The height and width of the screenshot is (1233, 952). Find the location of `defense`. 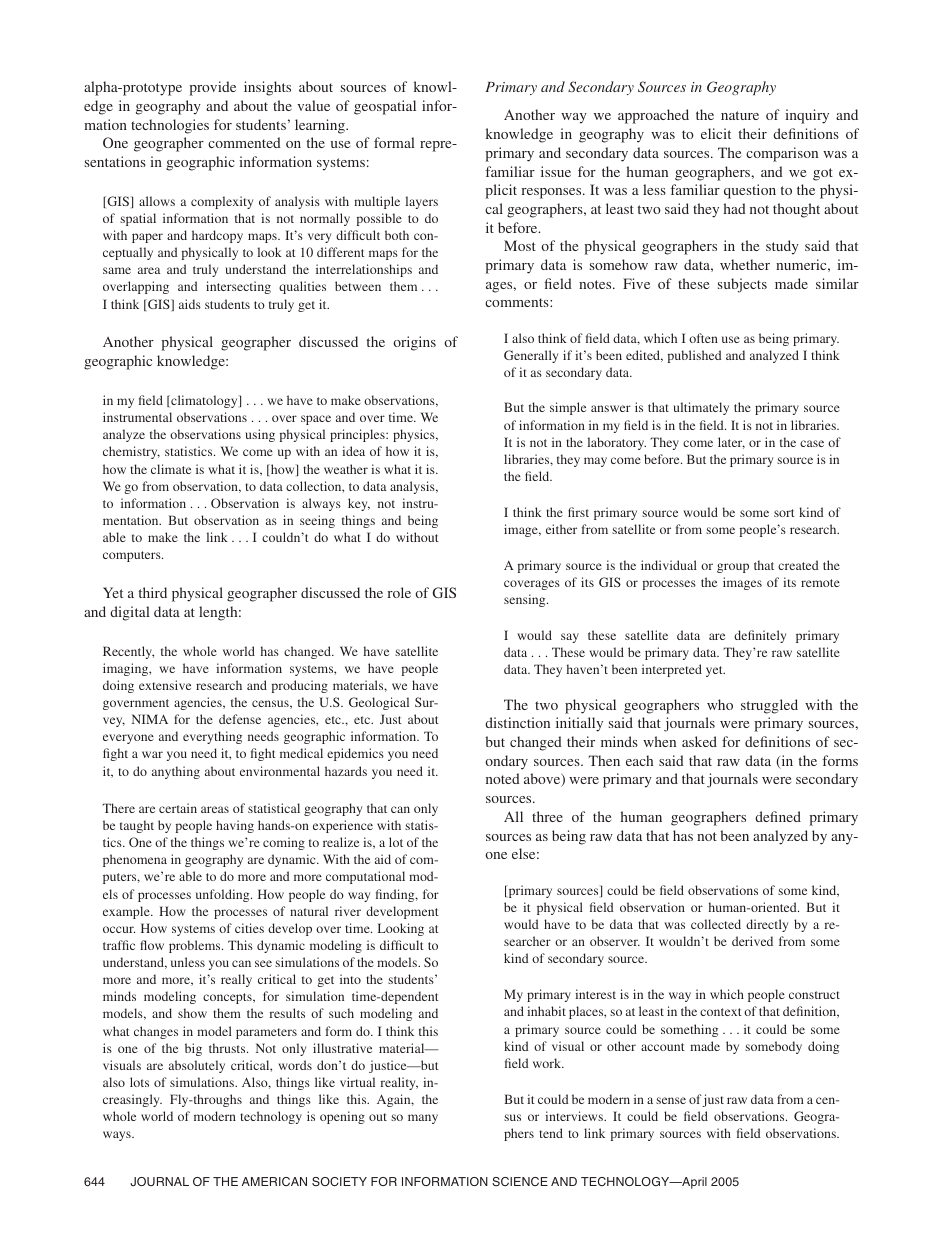

defense is located at coordinates (240, 719).
